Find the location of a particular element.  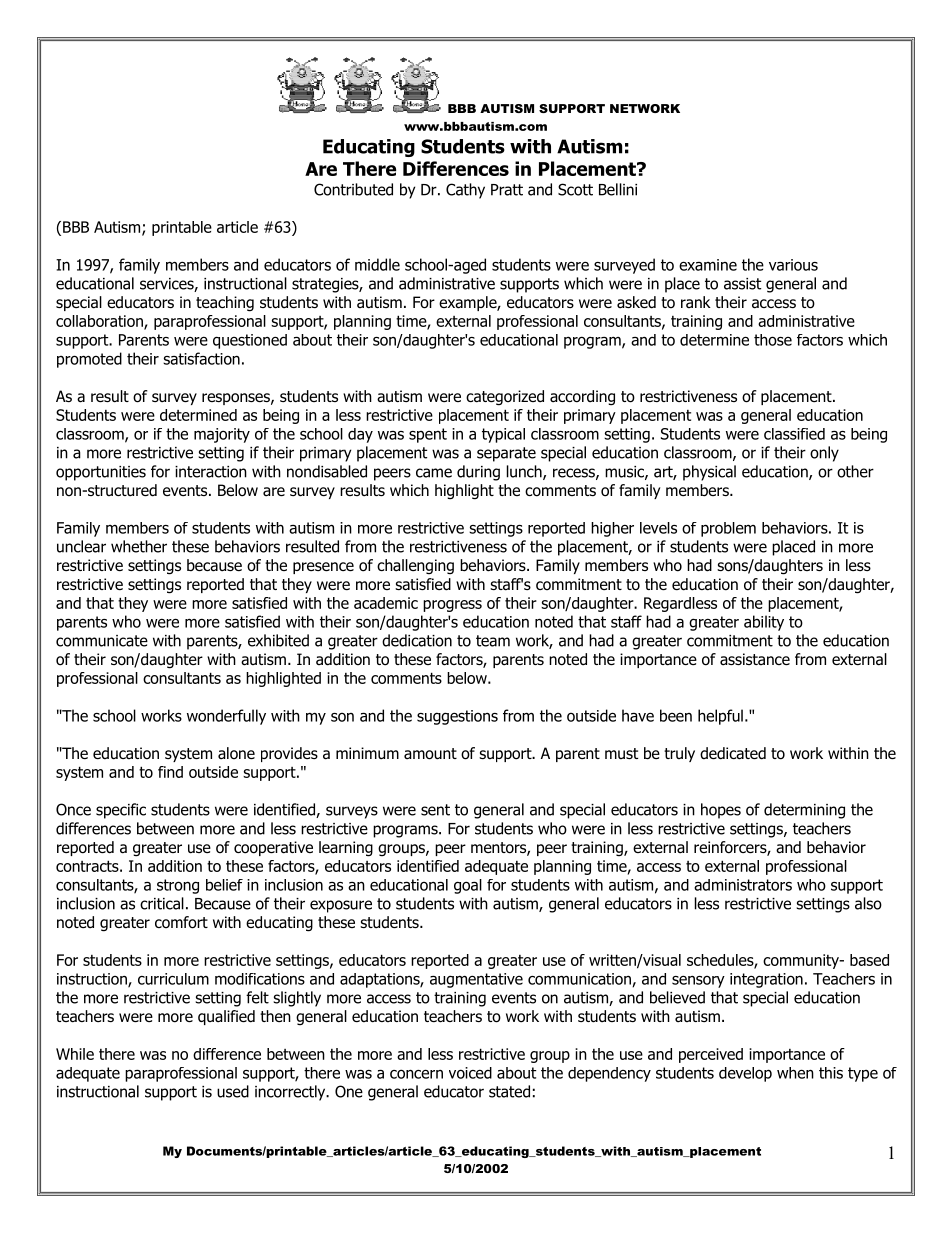

used is located at coordinates (233, 1091).
